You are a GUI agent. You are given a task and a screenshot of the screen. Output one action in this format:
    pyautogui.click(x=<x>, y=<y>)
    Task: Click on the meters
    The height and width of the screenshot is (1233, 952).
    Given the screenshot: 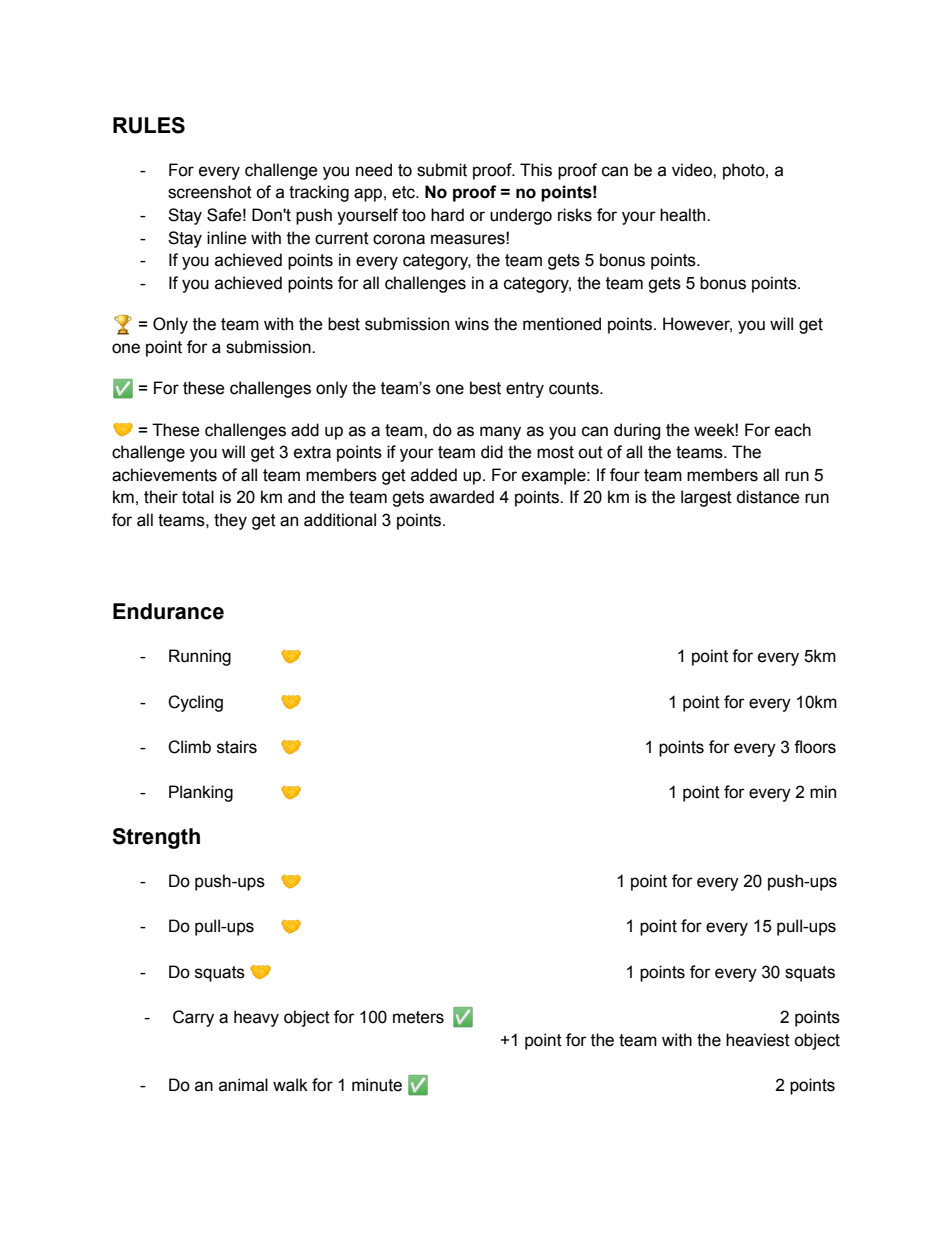 What is the action you would take?
    pyautogui.click(x=418, y=1017)
